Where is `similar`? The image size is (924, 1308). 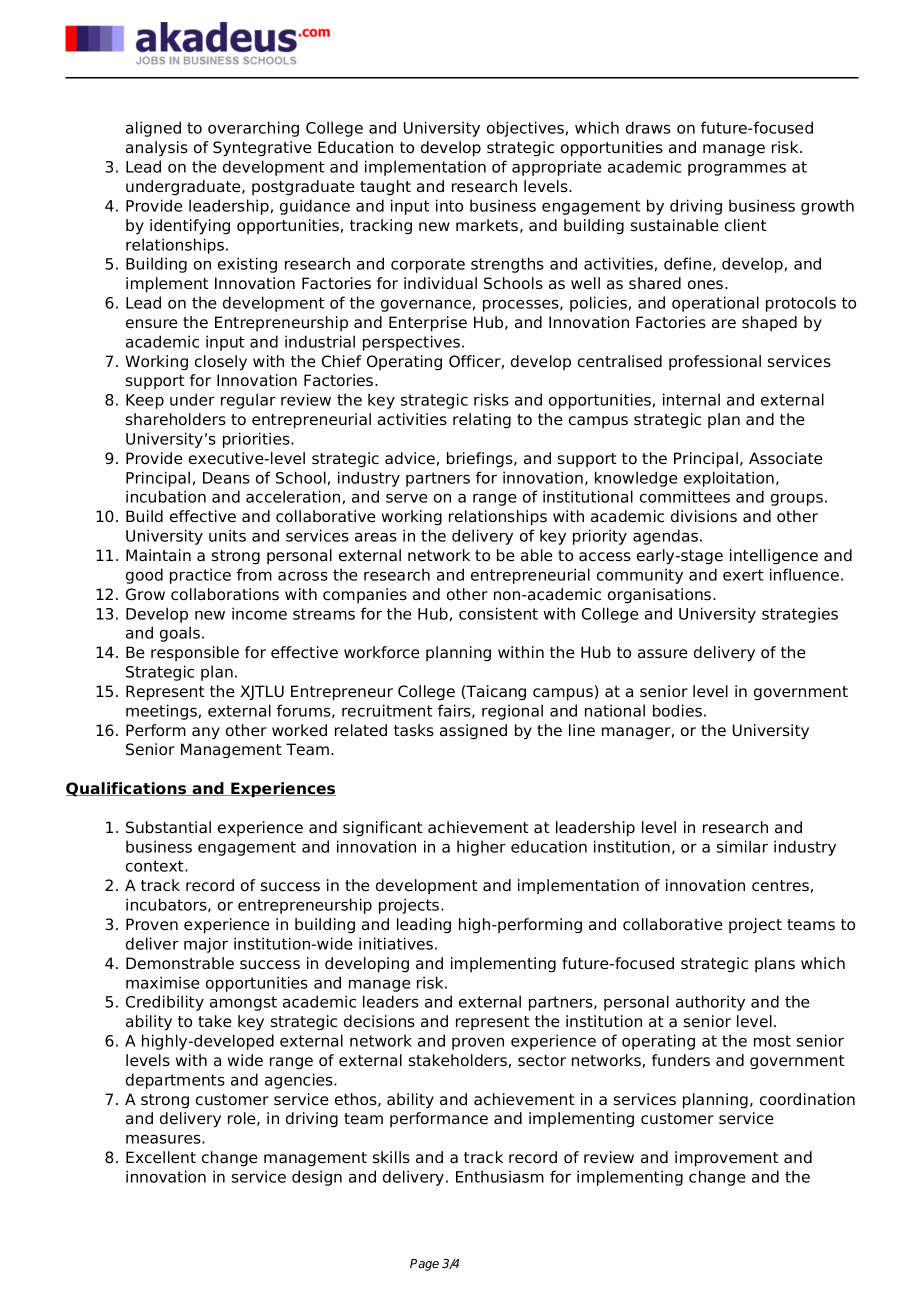
similar is located at coordinates (742, 846).
